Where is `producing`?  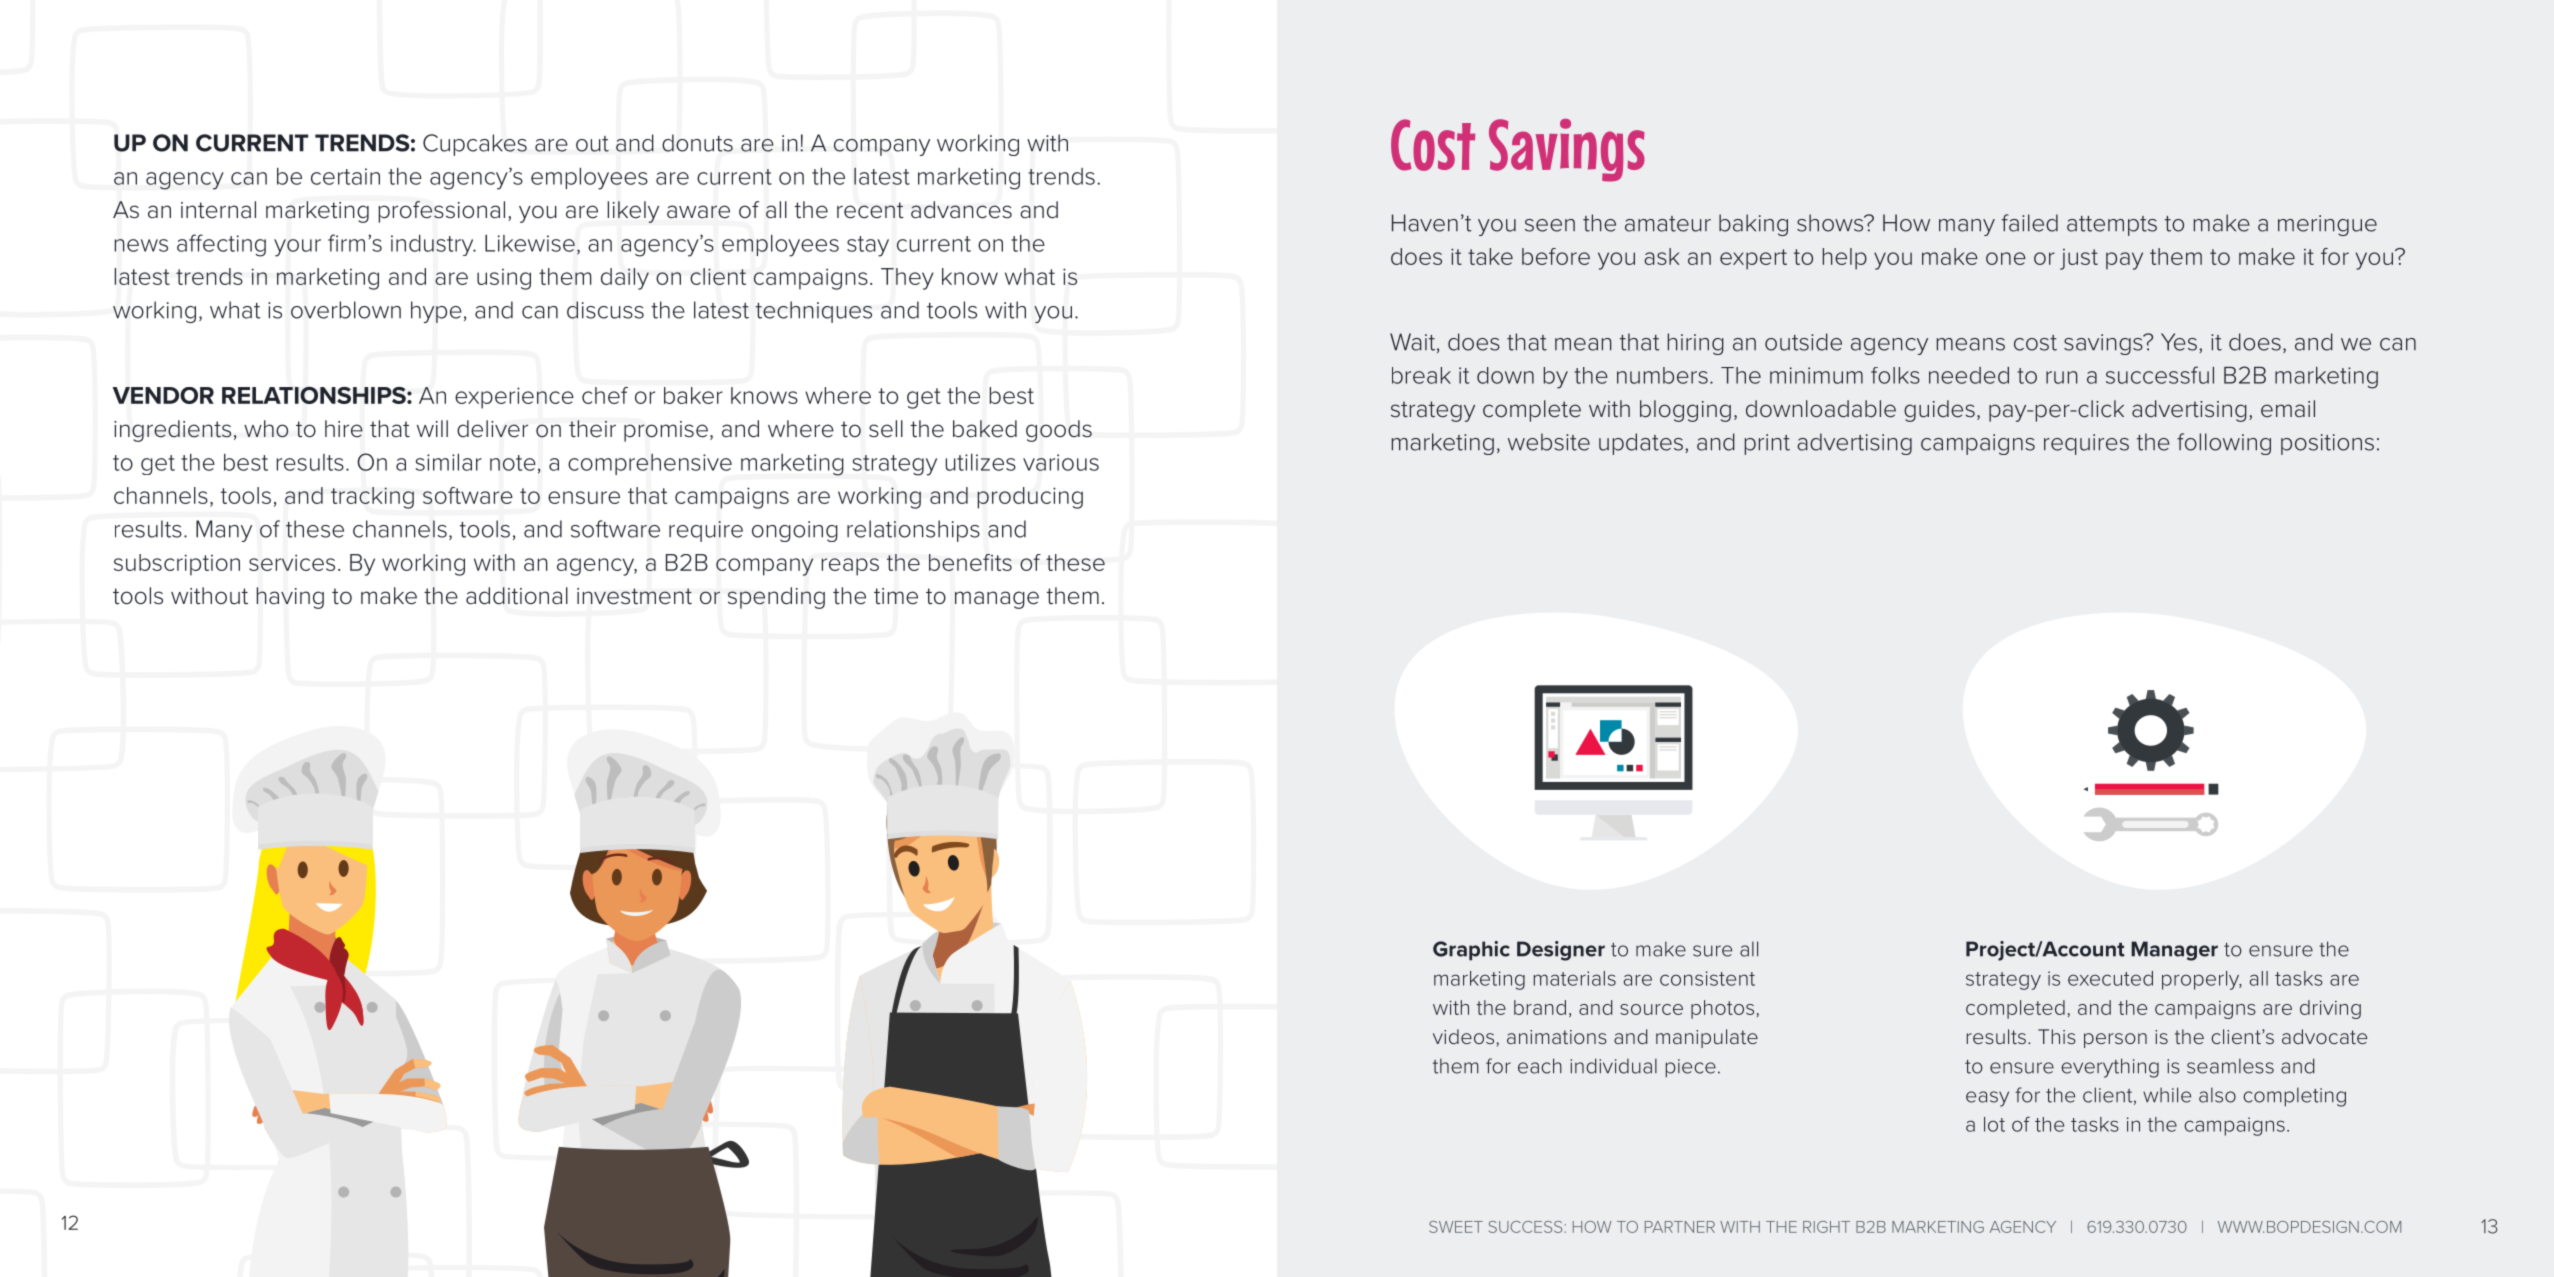
producing is located at coordinates (1030, 498).
